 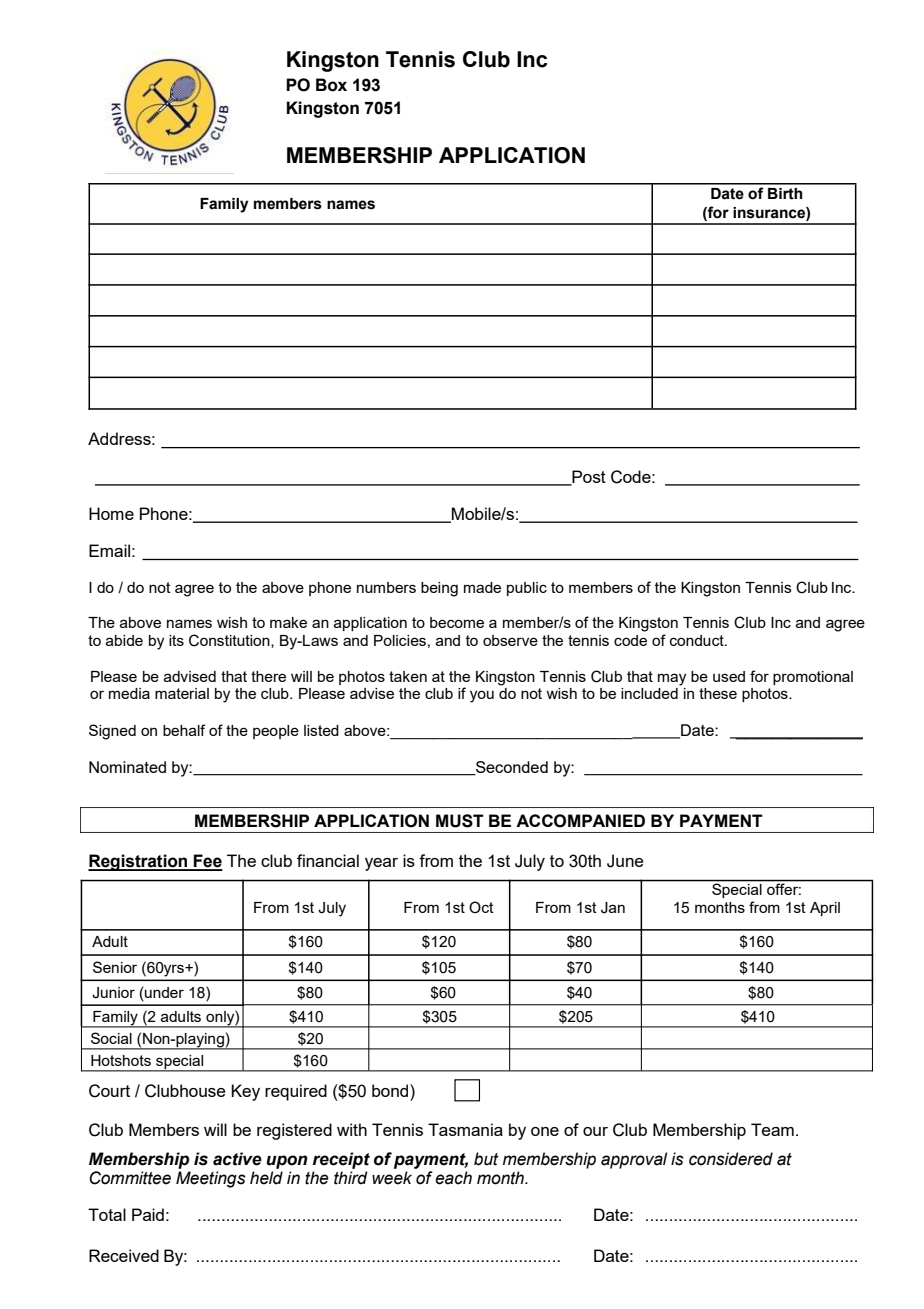 I want to click on April, so click(x=825, y=909).
